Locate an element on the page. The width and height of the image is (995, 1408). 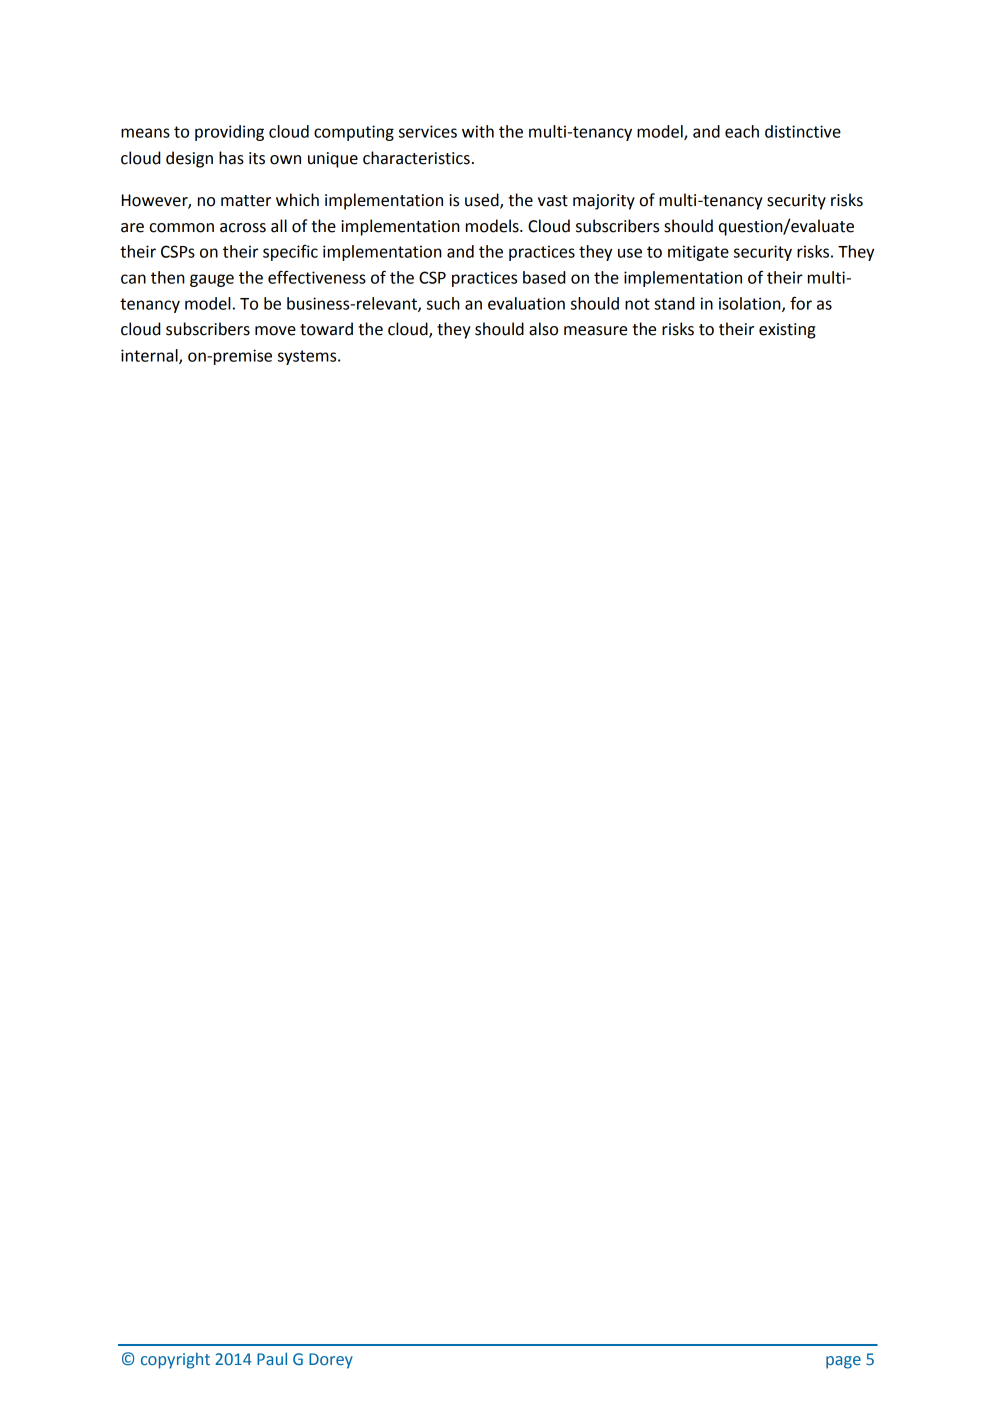
measure is located at coordinates (595, 331).
